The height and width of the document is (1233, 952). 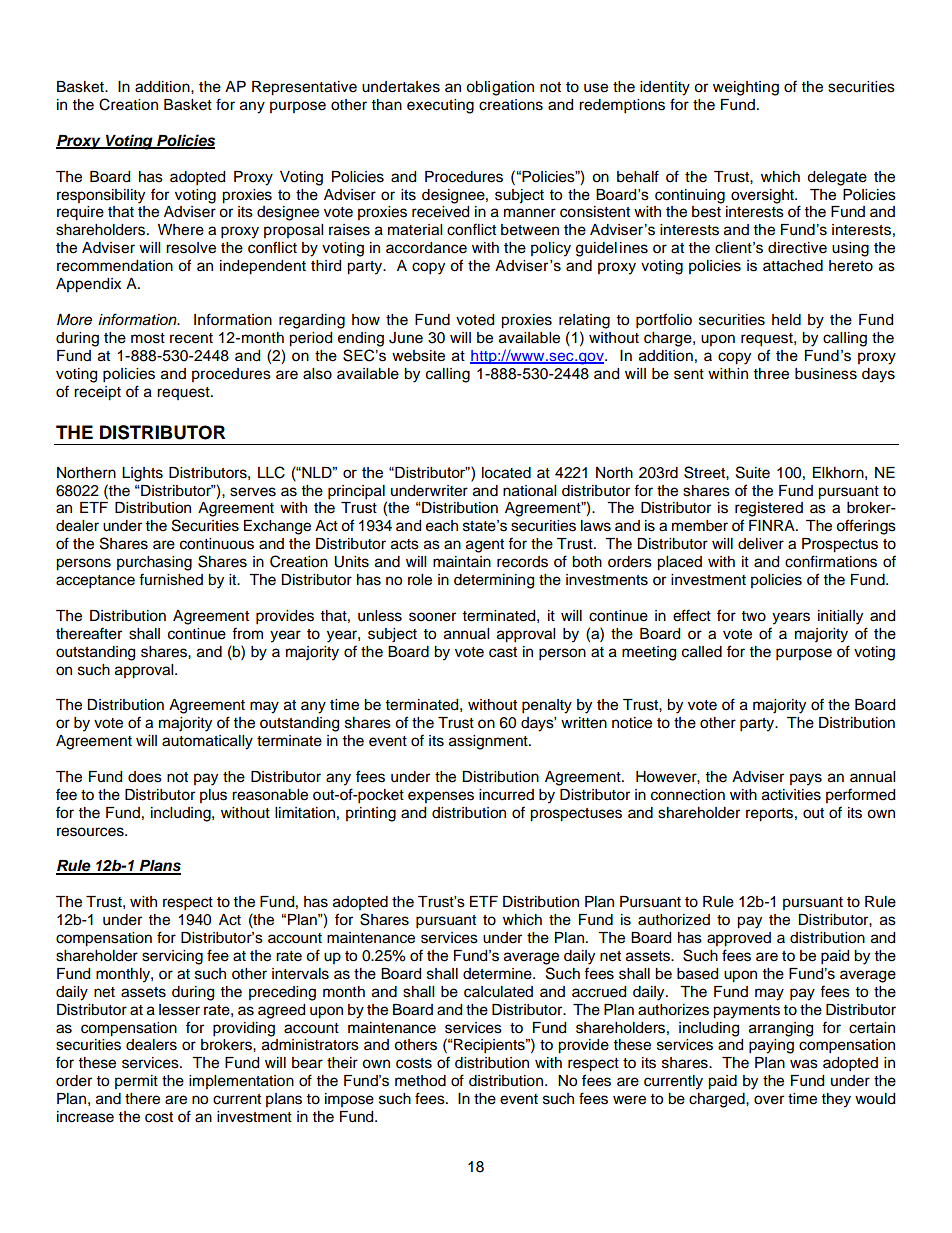 What do you see at coordinates (136, 1082) in the document?
I see `permit` at bounding box center [136, 1082].
